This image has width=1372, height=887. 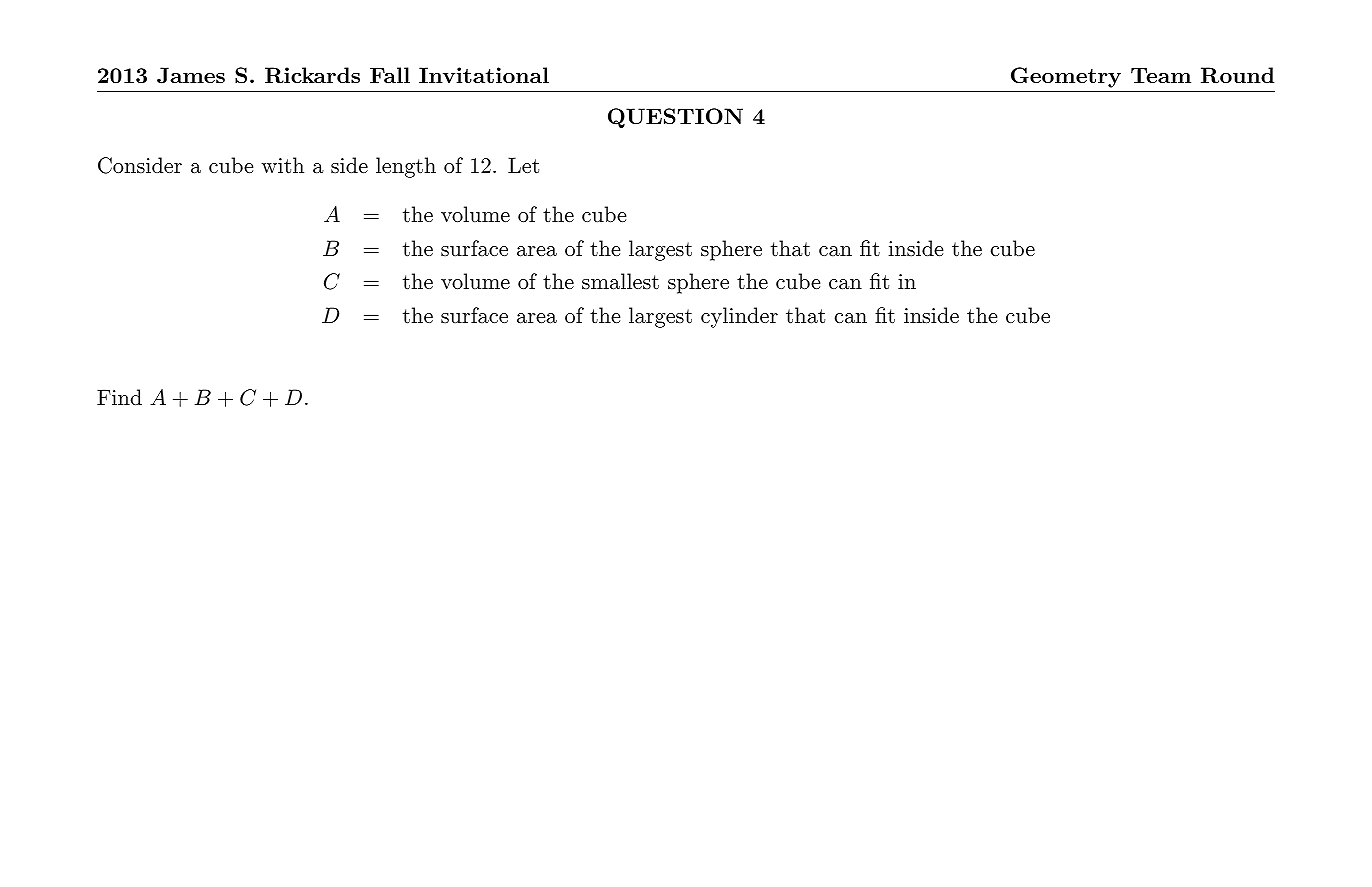 What do you see at coordinates (119, 397) in the image?
I see `Find` at bounding box center [119, 397].
